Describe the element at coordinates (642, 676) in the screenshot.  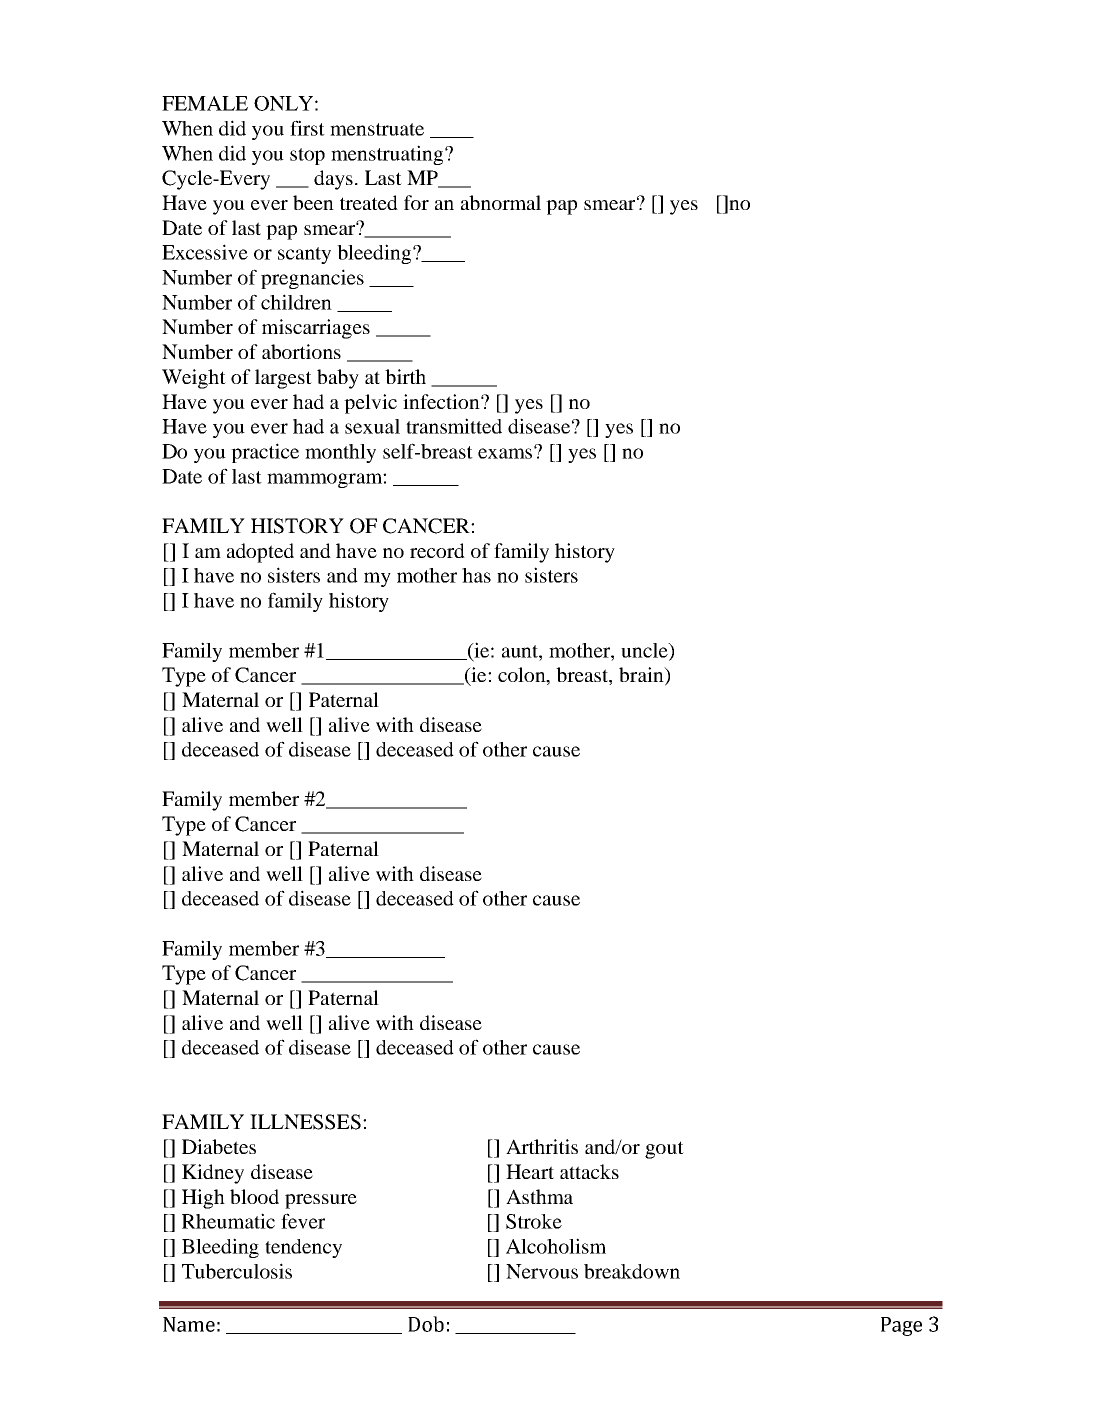
I see `brain` at that location.
